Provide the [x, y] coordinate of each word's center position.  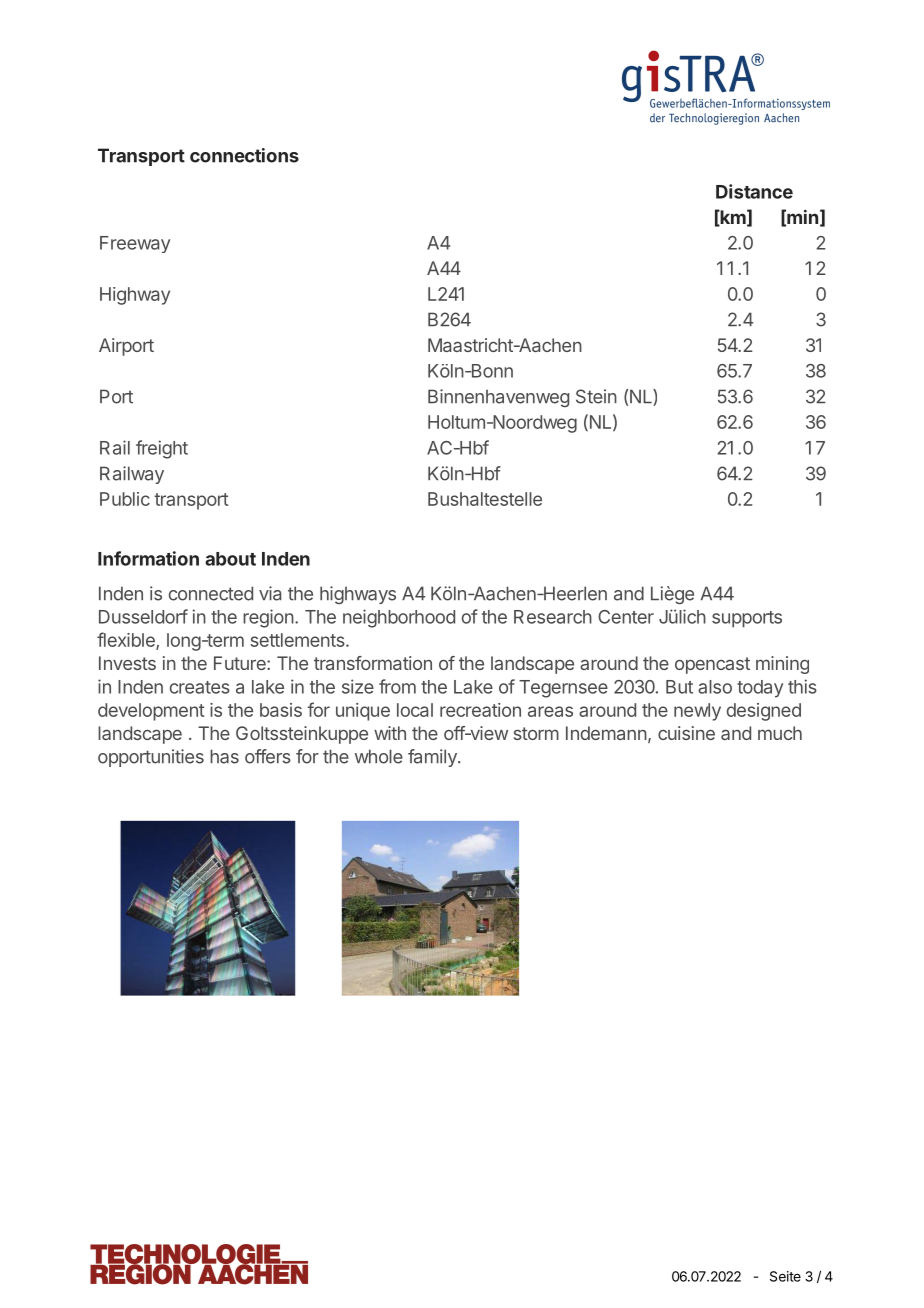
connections [244, 155]
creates [200, 687]
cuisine [686, 733]
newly [697, 712]
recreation [480, 710]
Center [626, 617]
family [433, 758]
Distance [754, 191]
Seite [785, 1276]
